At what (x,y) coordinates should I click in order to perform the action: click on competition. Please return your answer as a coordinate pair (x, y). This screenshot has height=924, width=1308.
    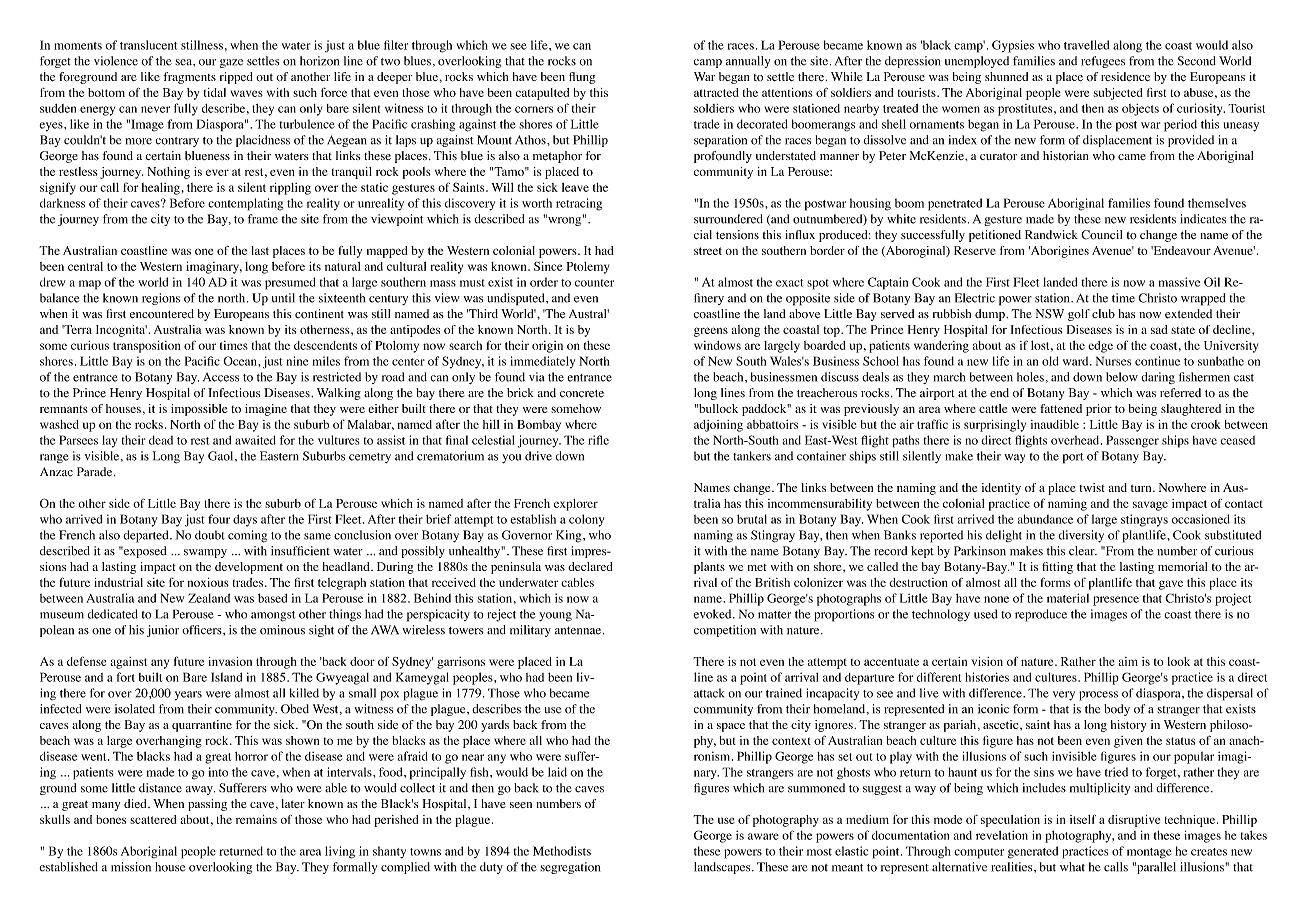
    Looking at the image, I should click on (725, 631).
